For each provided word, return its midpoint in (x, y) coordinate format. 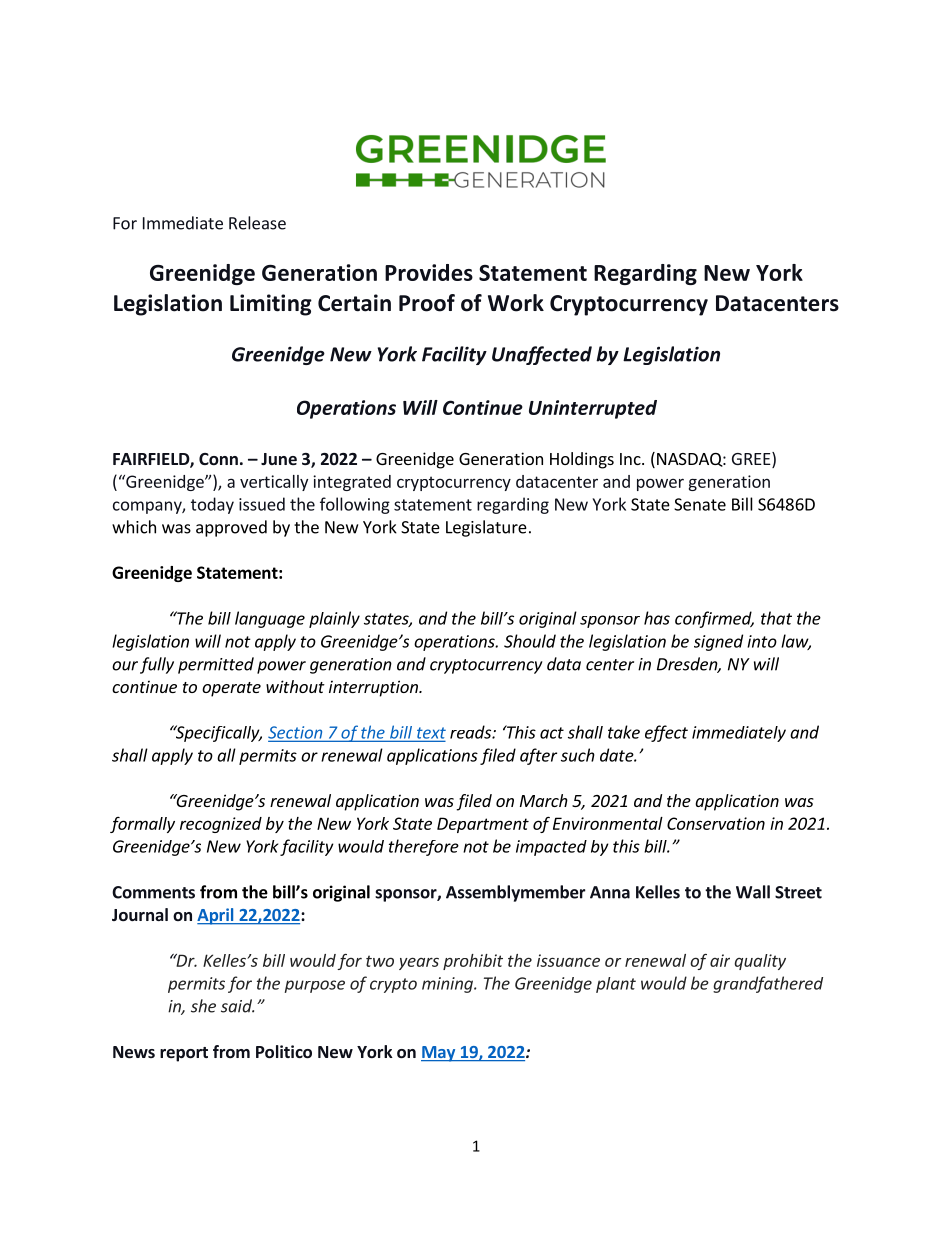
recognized (221, 825)
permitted (216, 665)
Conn (218, 459)
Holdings (582, 460)
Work (516, 303)
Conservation (716, 823)
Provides (429, 272)
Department (483, 825)
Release (257, 223)
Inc (631, 459)
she (203, 1006)
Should (530, 641)
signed (718, 642)
